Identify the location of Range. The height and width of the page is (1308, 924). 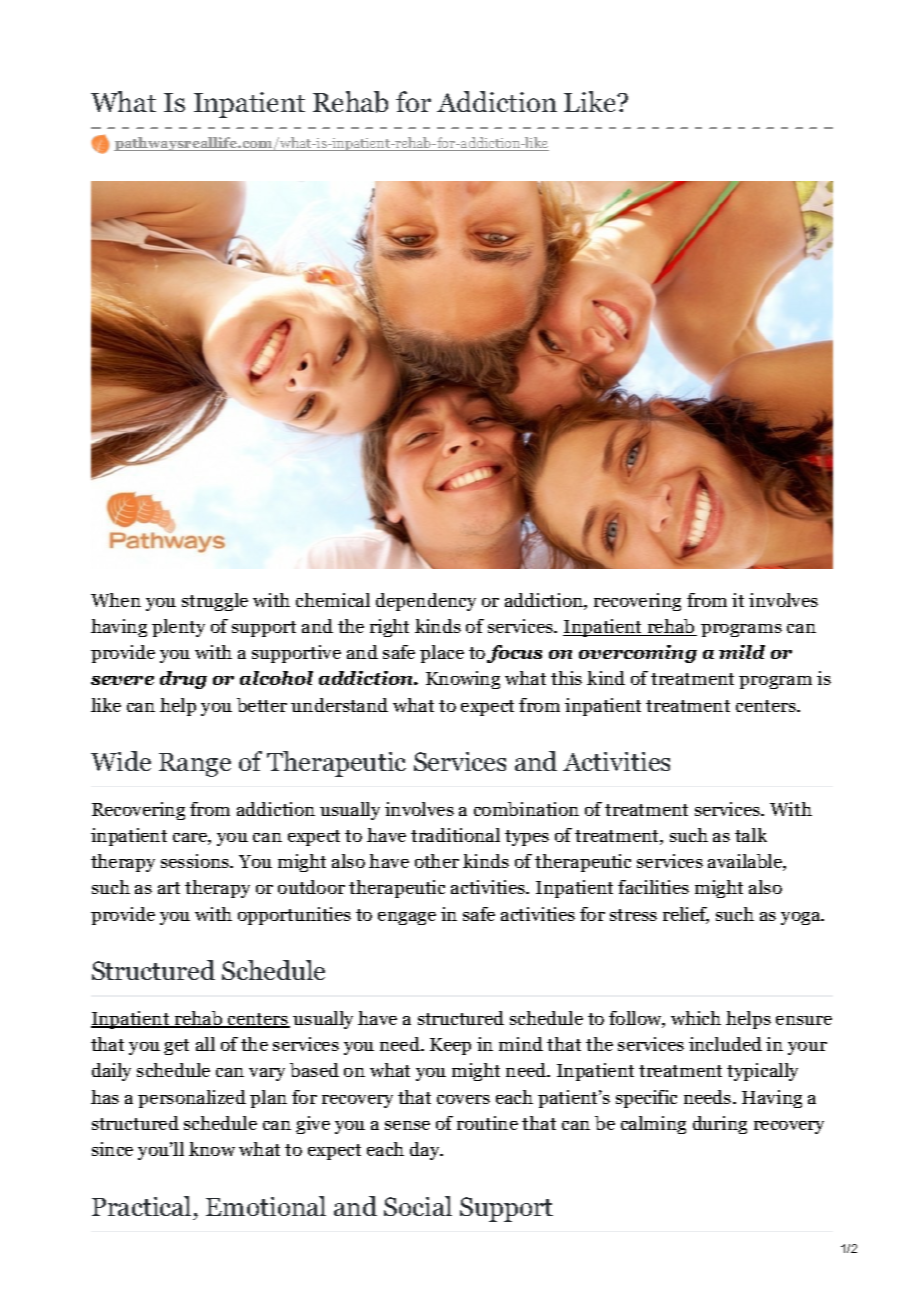
(195, 765).
